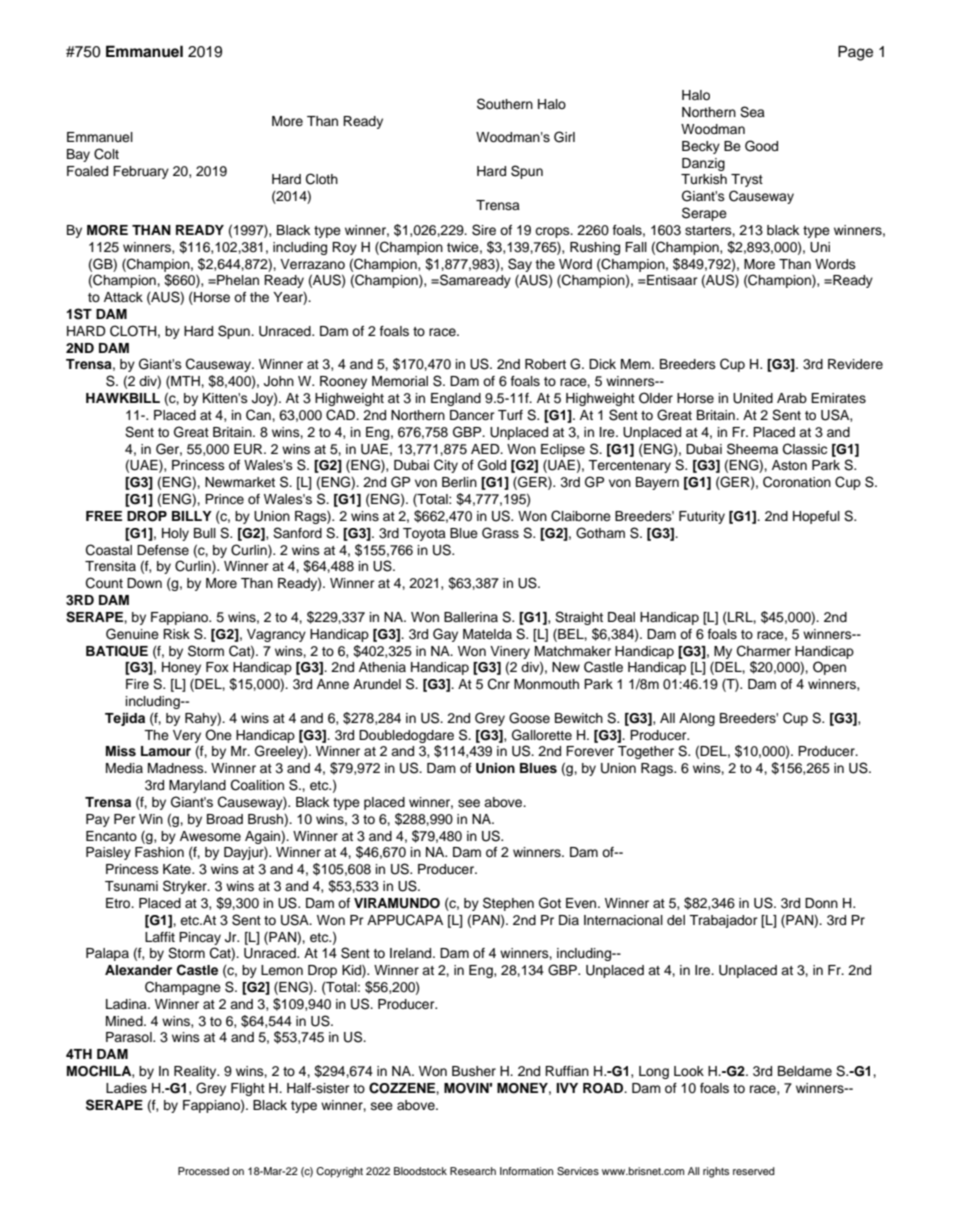 This page has height=1232, width=953. What do you see at coordinates (473, 1171) in the page?
I see `Research` at bounding box center [473, 1171].
